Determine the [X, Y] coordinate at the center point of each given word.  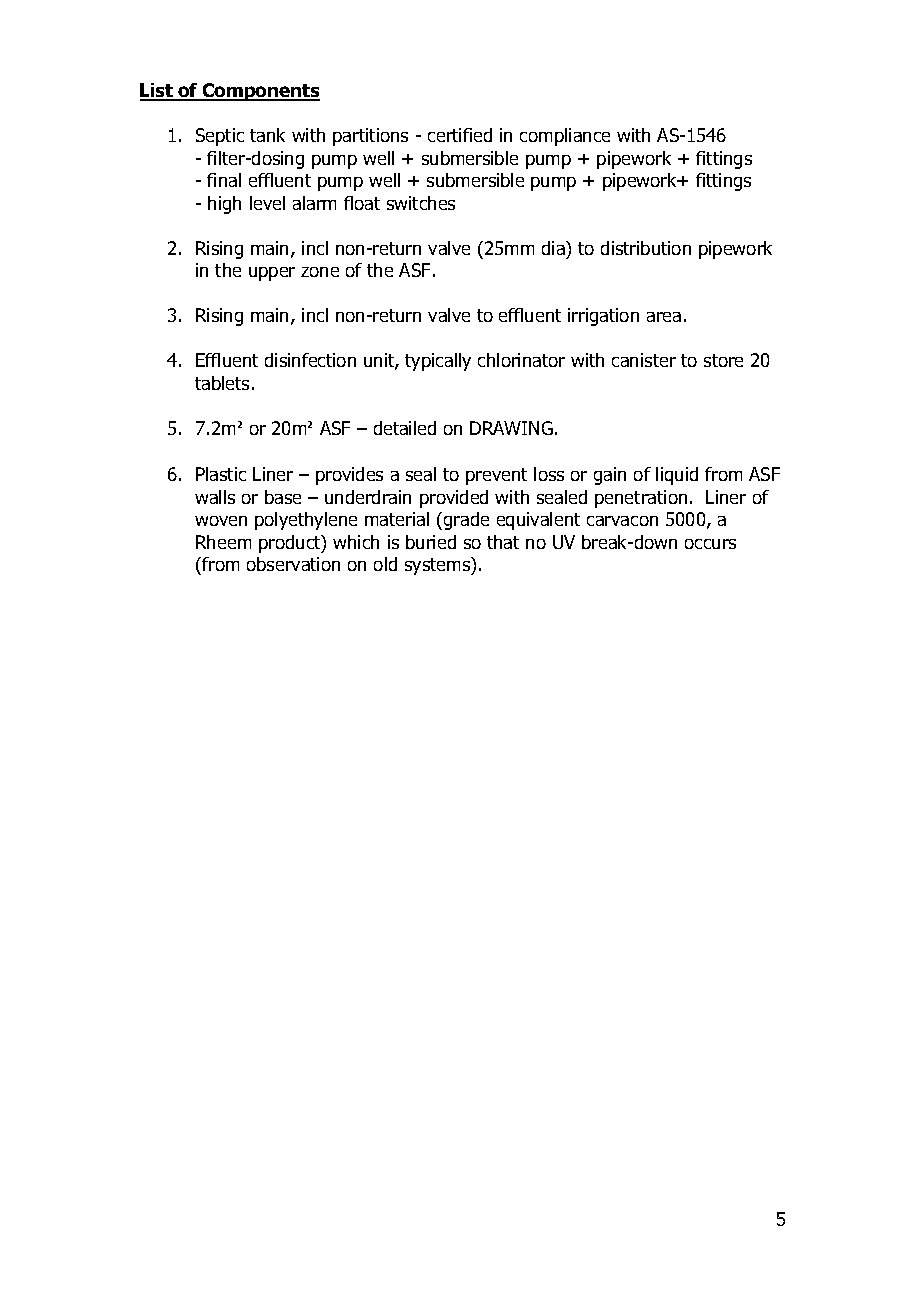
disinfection [310, 360]
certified [460, 135]
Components [260, 92]
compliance [565, 137]
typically [438, 362]
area [664, 317]
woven [221, 521]
